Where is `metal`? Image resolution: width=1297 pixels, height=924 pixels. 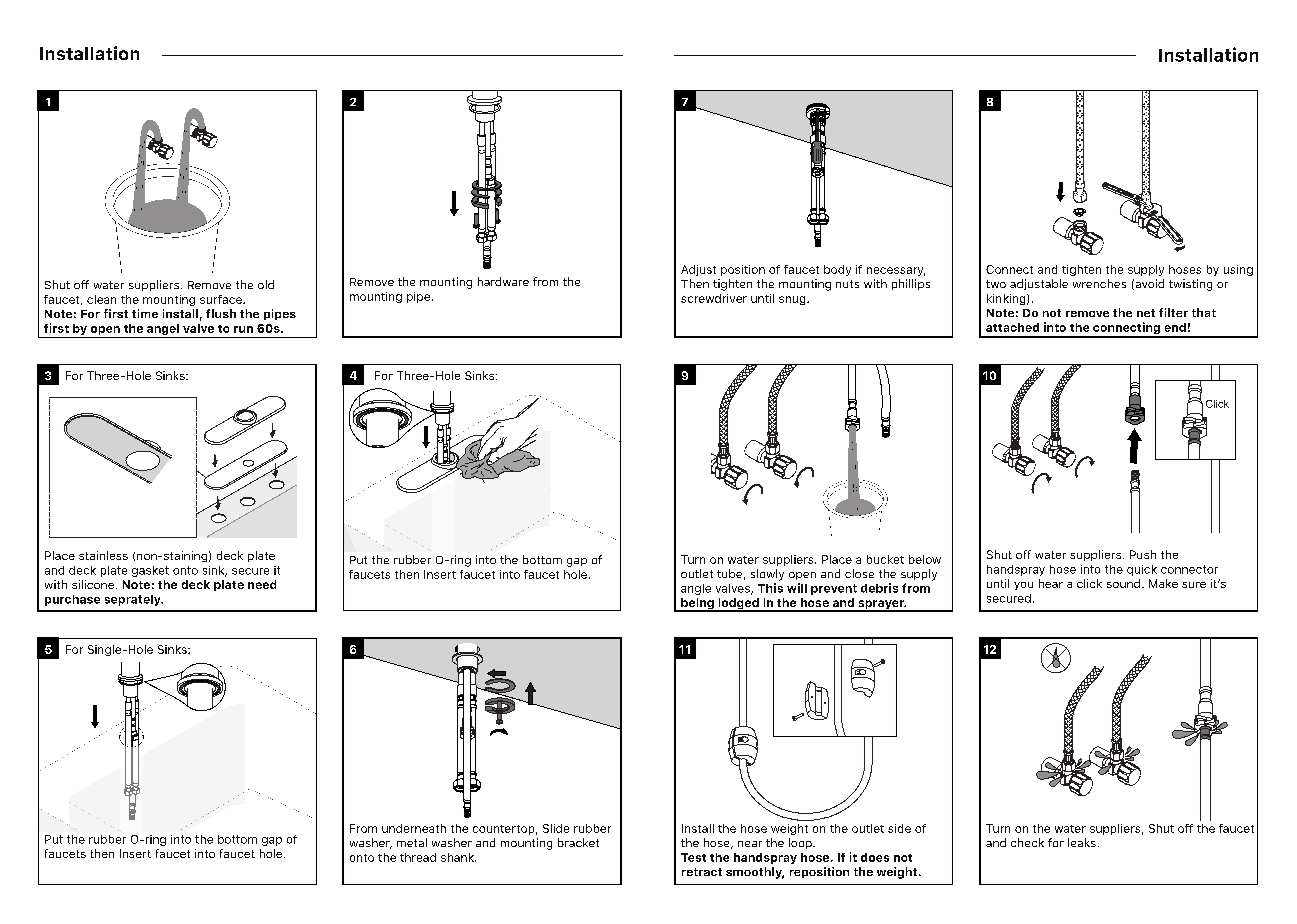 metal is located at coordinates (412, 842).
